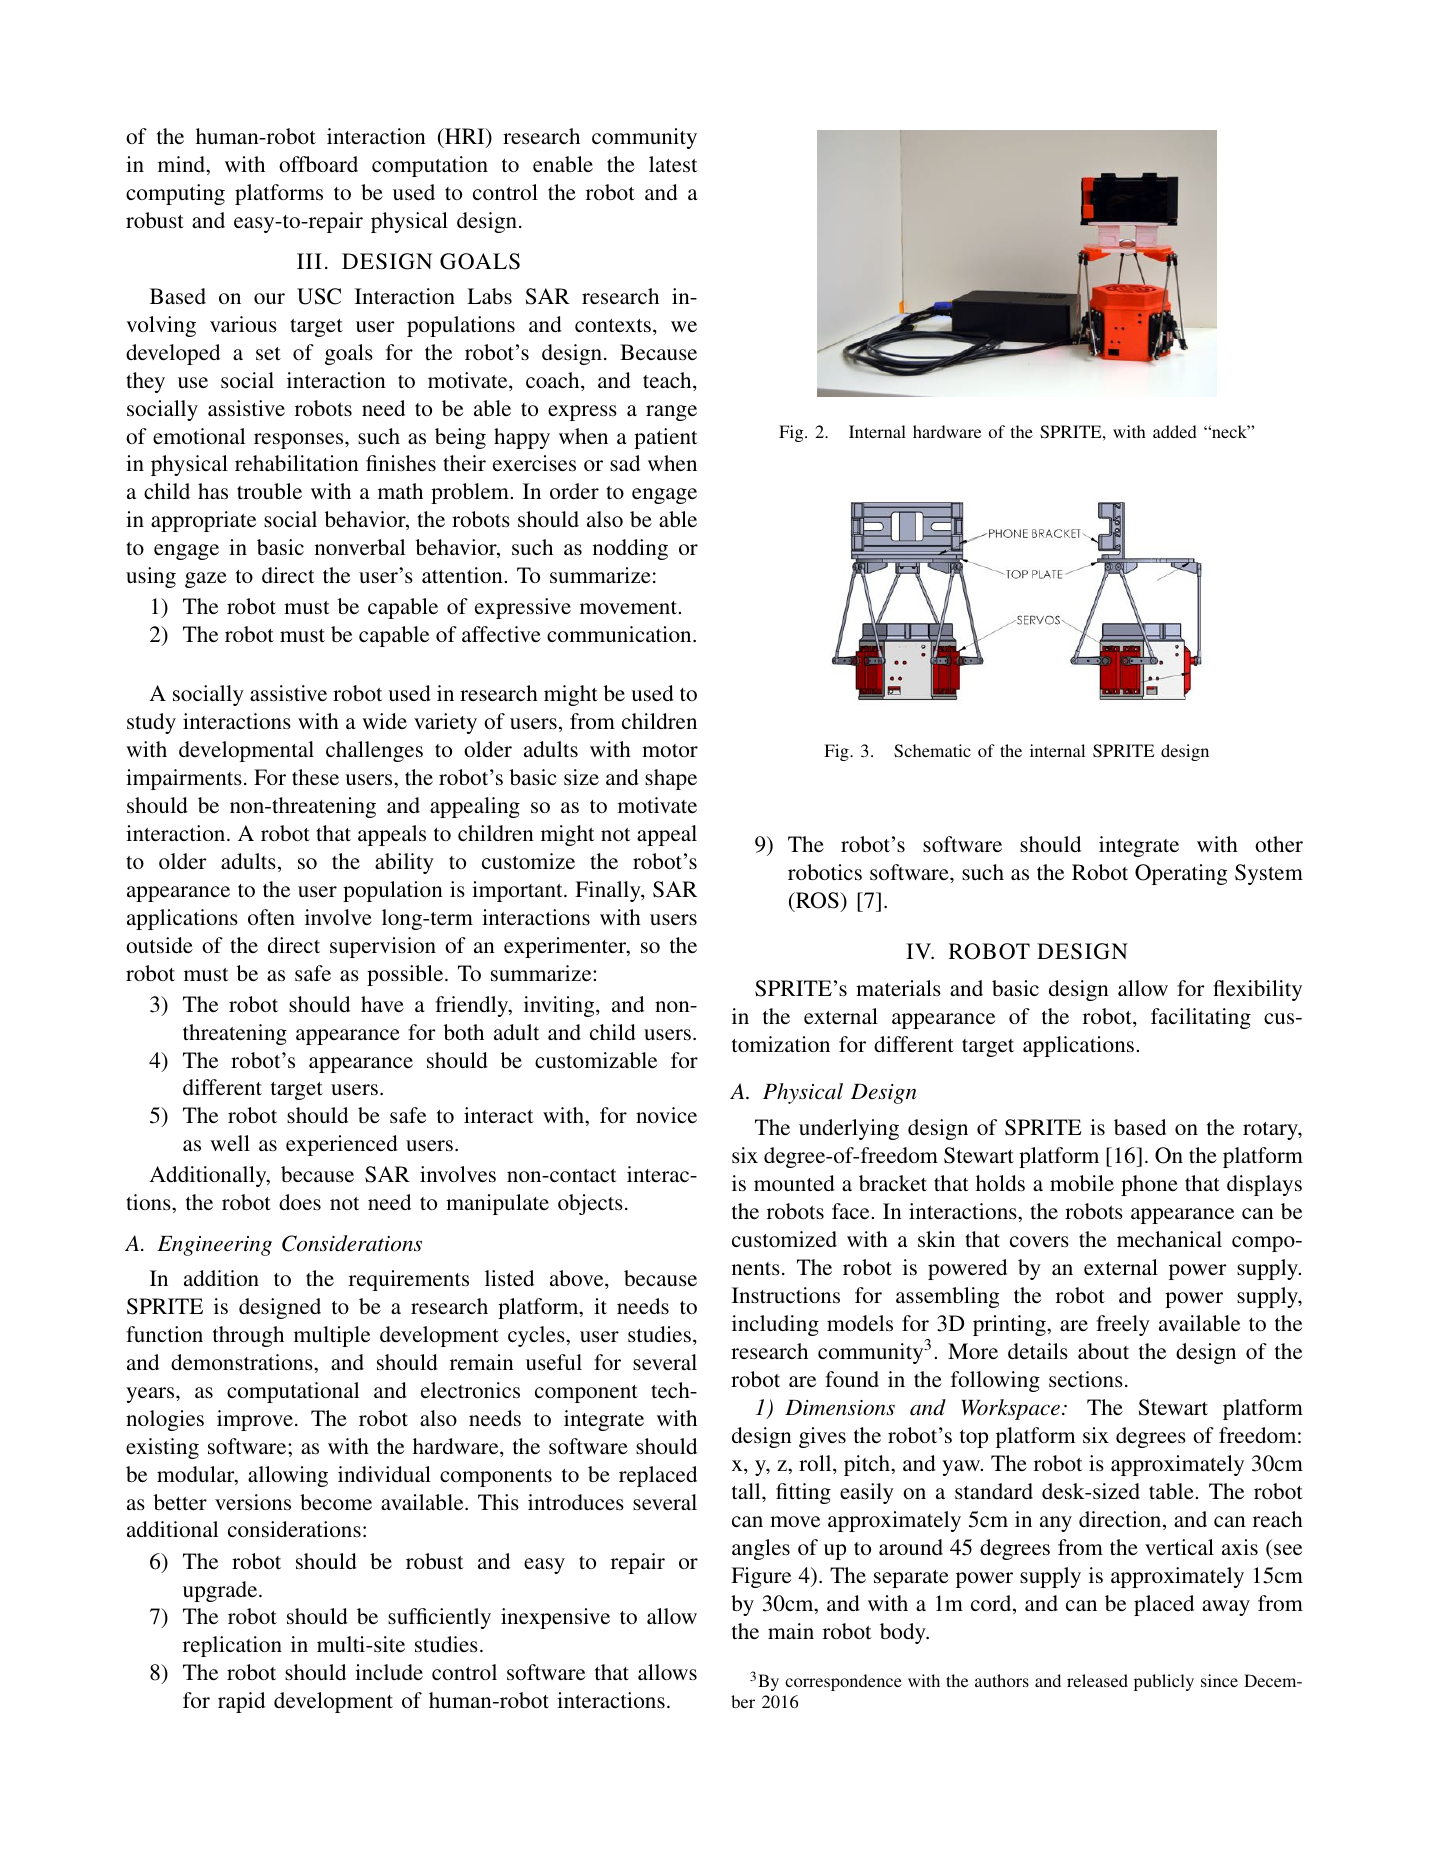  Describe the element at coordinates (673, 164) in the image. I see `latest` at that location.
